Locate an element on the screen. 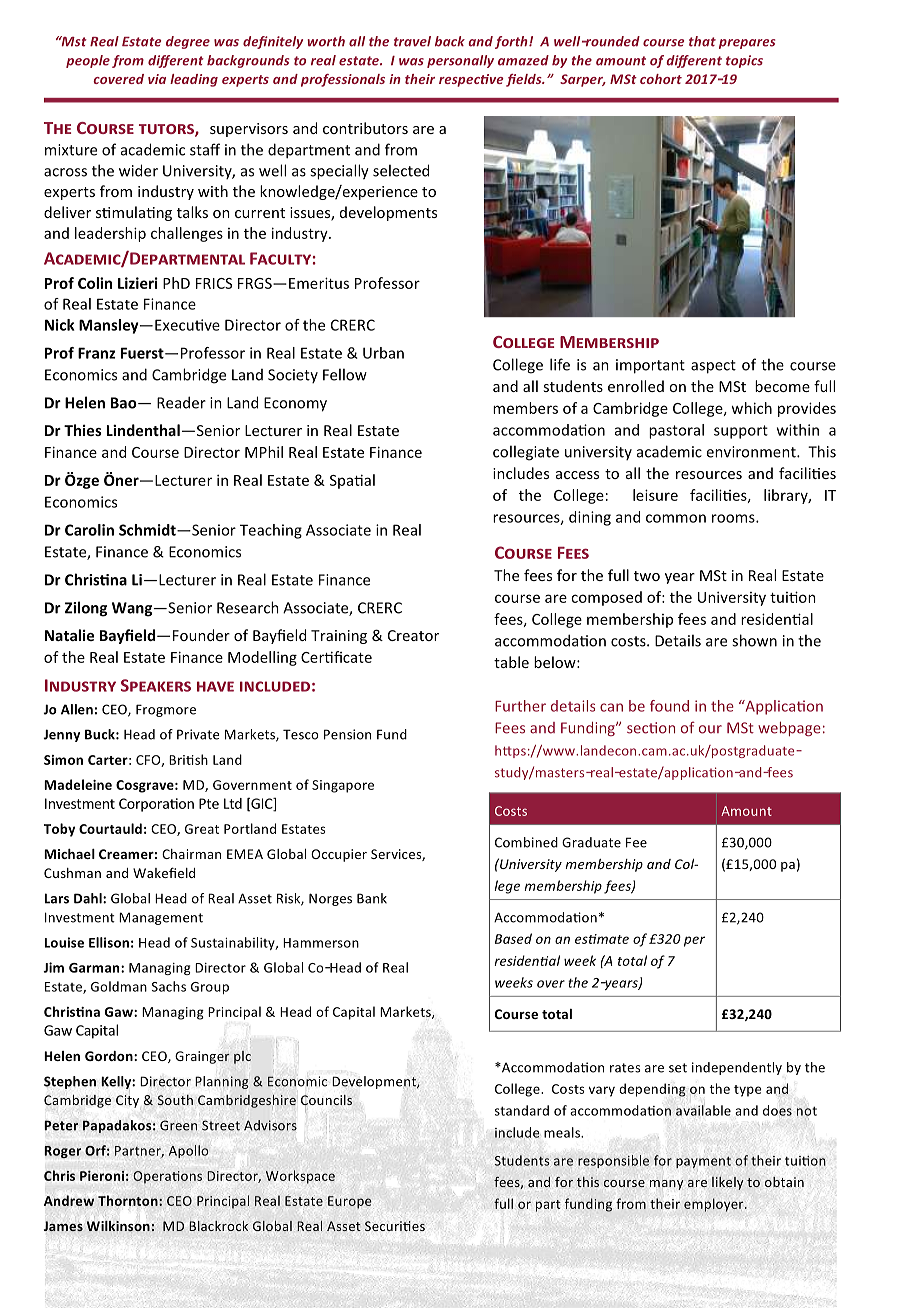  Singapore is located at coordinates (343, 786).
